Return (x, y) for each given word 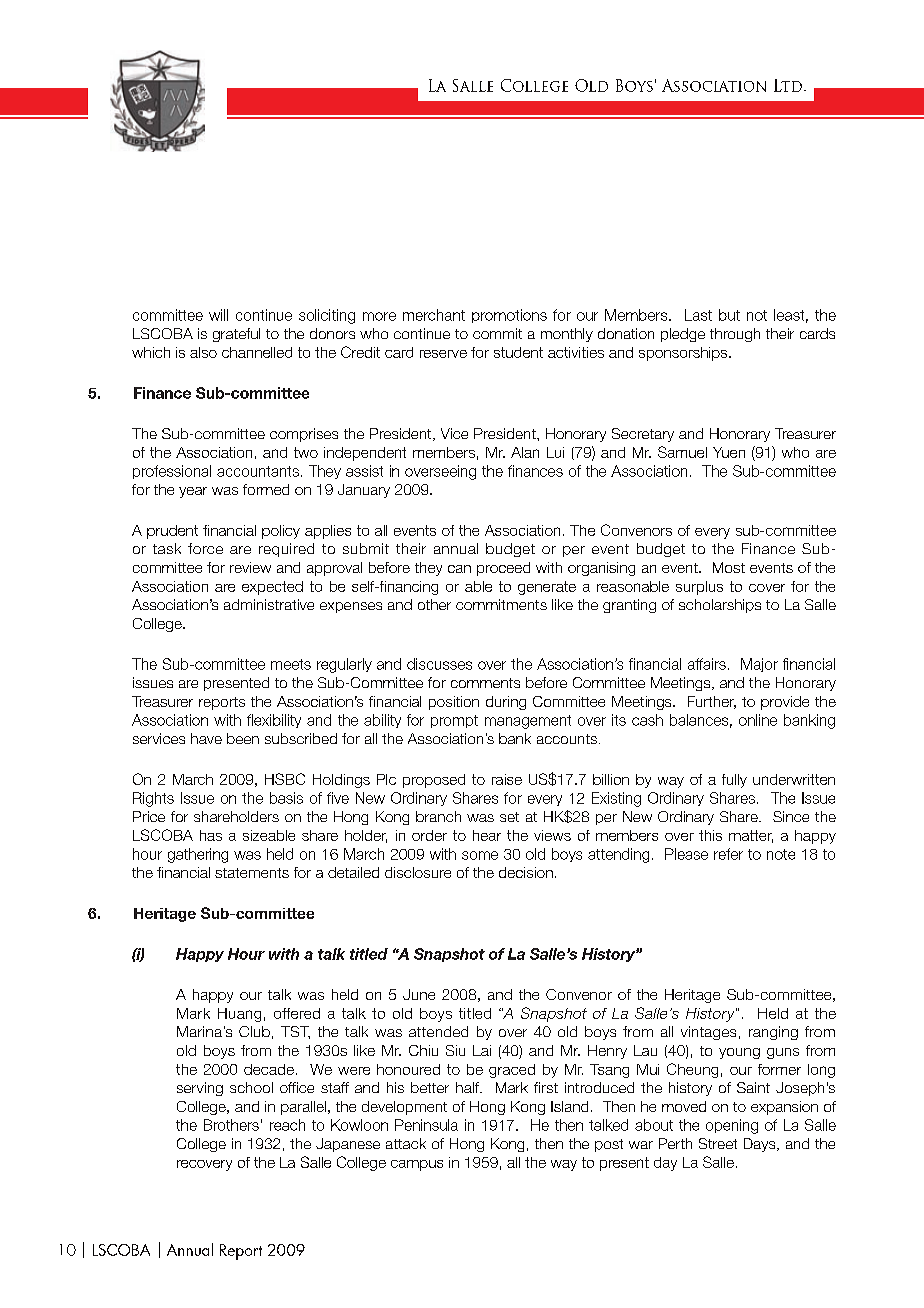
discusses (439, 664)
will (218, 315)
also (203, 352)
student (518, 352)
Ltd (788, 85)
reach (287, 1125)
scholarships (720, 606)
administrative (269, 604)
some (480, 855)
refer (728, 854)
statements (252, 873)
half (468, 1087)
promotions (509, 316)
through (735, 335)
